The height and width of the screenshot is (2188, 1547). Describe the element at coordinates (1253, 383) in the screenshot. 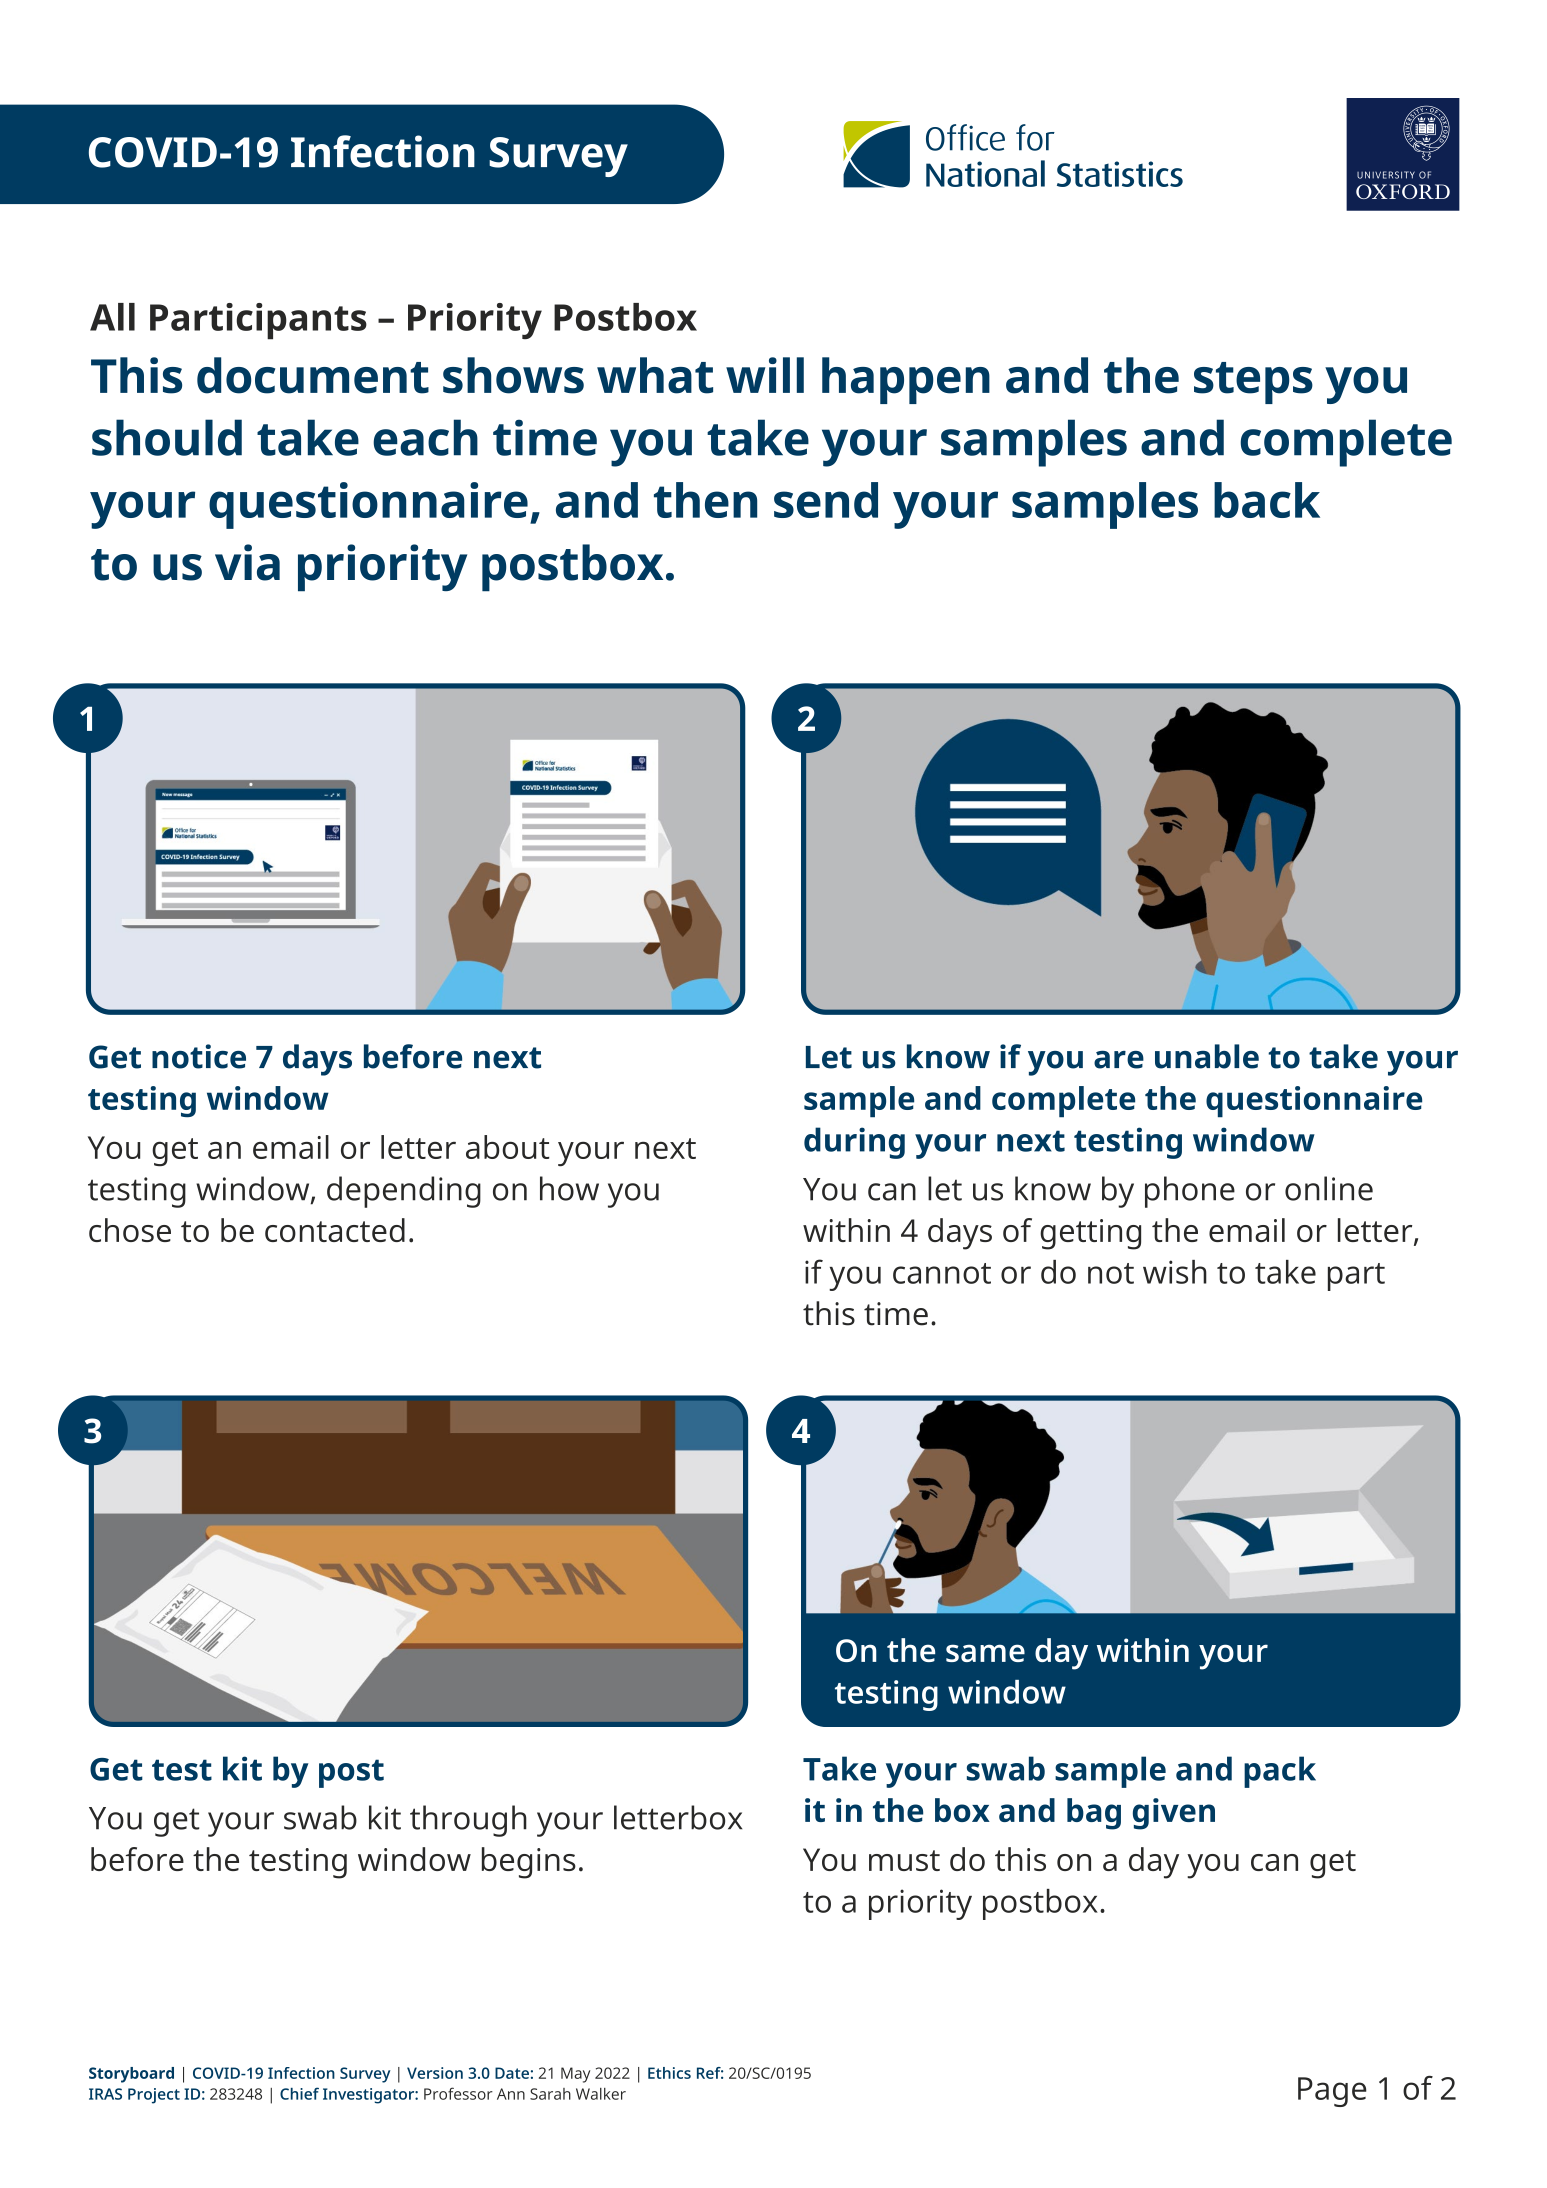

I see `steps` at that location.
